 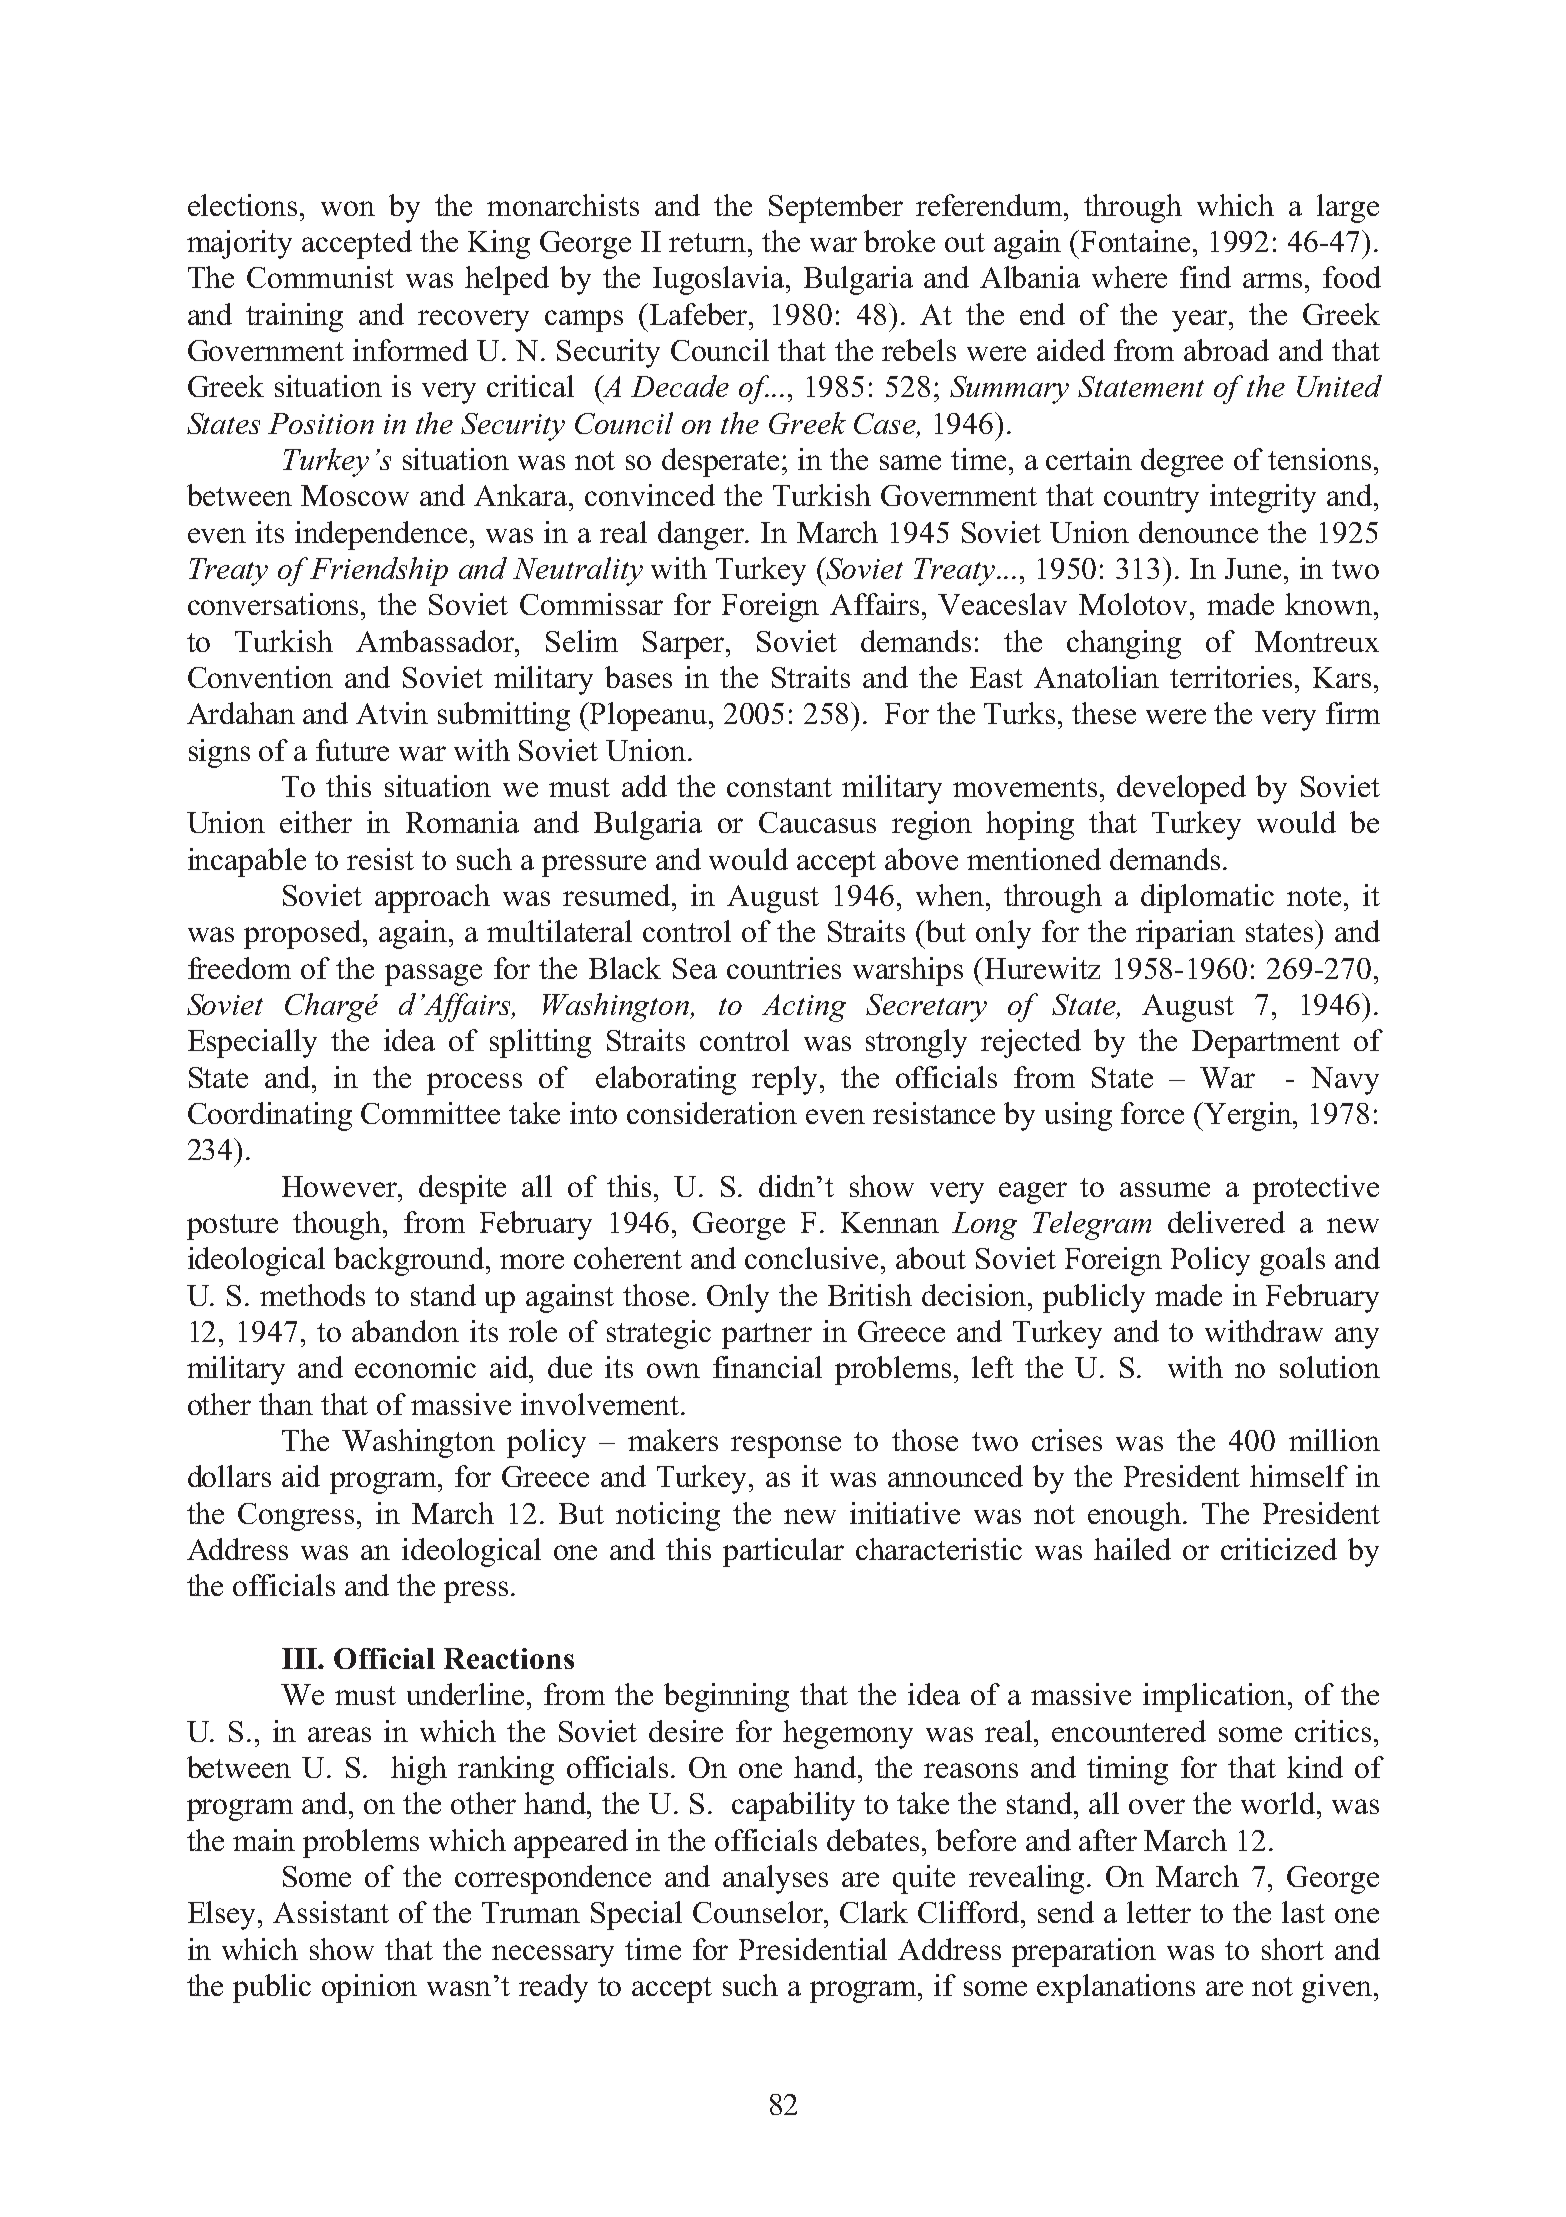 I want to click on economic, so click(x=415, y=1367).
